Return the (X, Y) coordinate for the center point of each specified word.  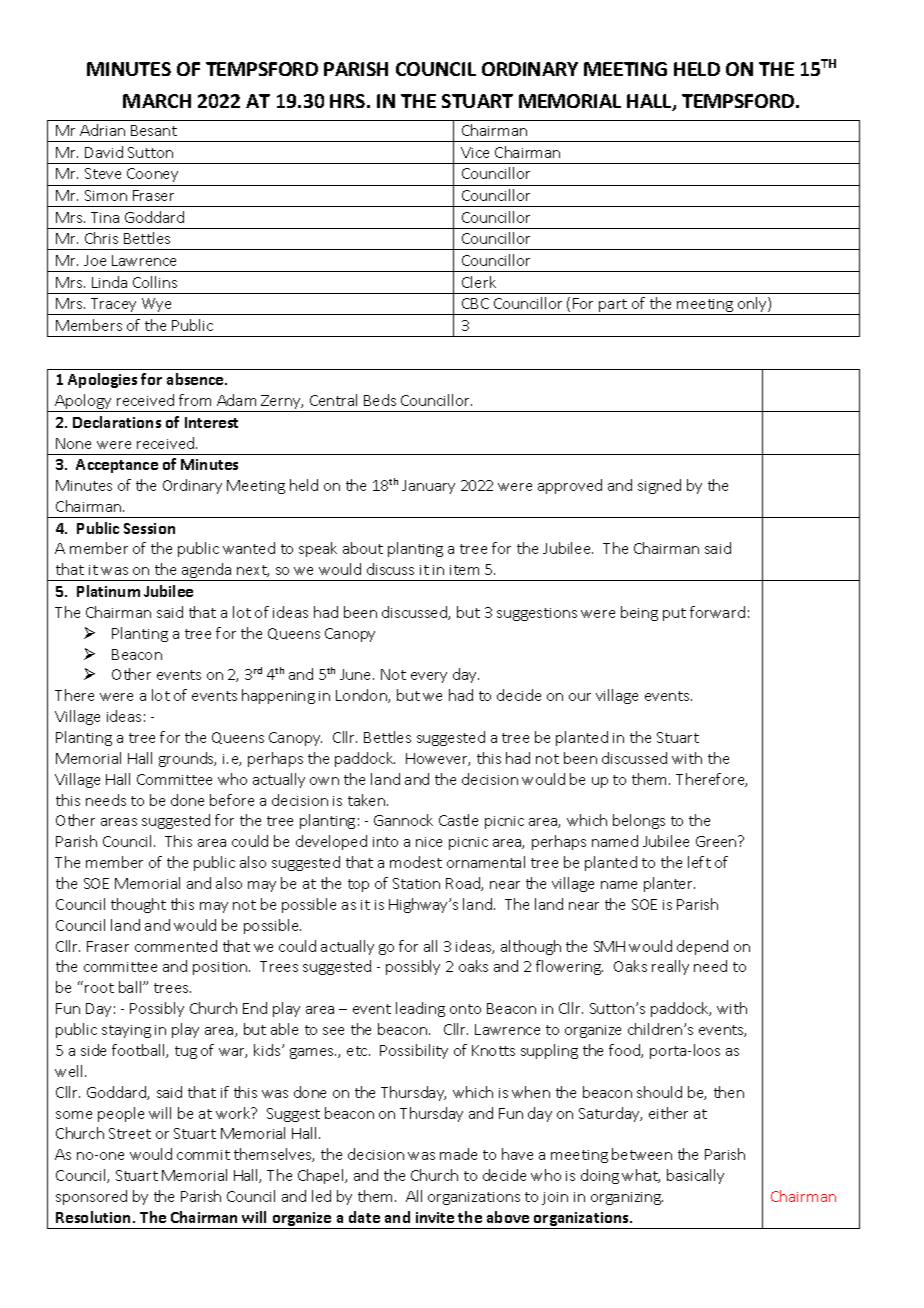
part (614, 307)
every (429, 677)
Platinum (108, 591)
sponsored (91, 1197)
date (364, 1217)
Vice (475, 152)
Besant (154, 130)
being (639, 613)
